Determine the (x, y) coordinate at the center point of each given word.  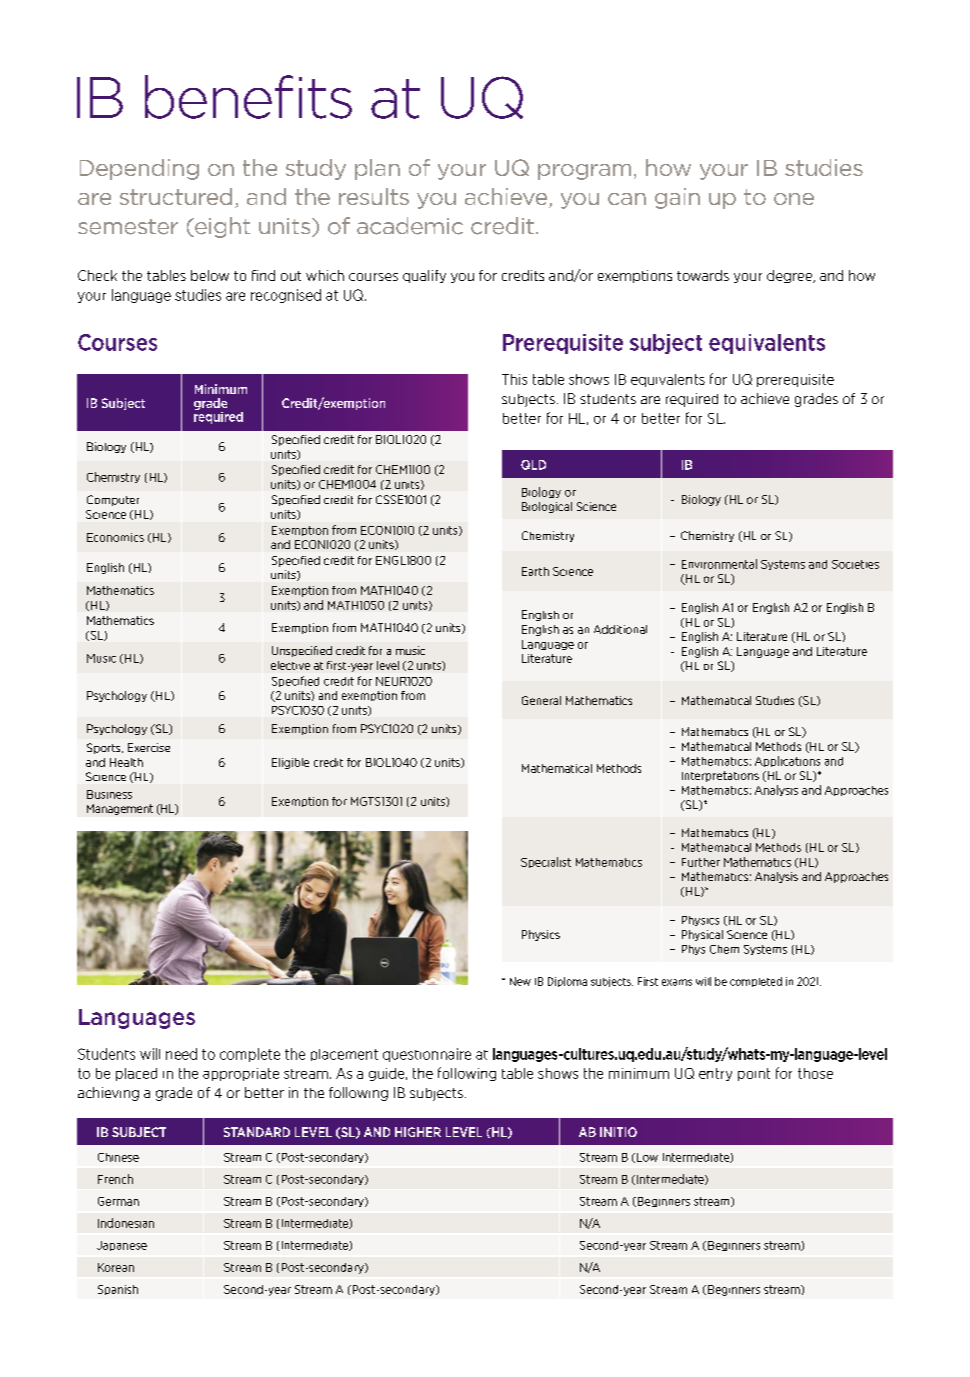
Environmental (719, 564)
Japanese (122, 1246)
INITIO (618, 1132)
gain (677, 198)
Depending (139, 169)
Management (120, 809)
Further (701, 862)
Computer (113, 500)
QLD (533, 465)
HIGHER (418, 1132)
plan (377, 169)
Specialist (546, 862)
